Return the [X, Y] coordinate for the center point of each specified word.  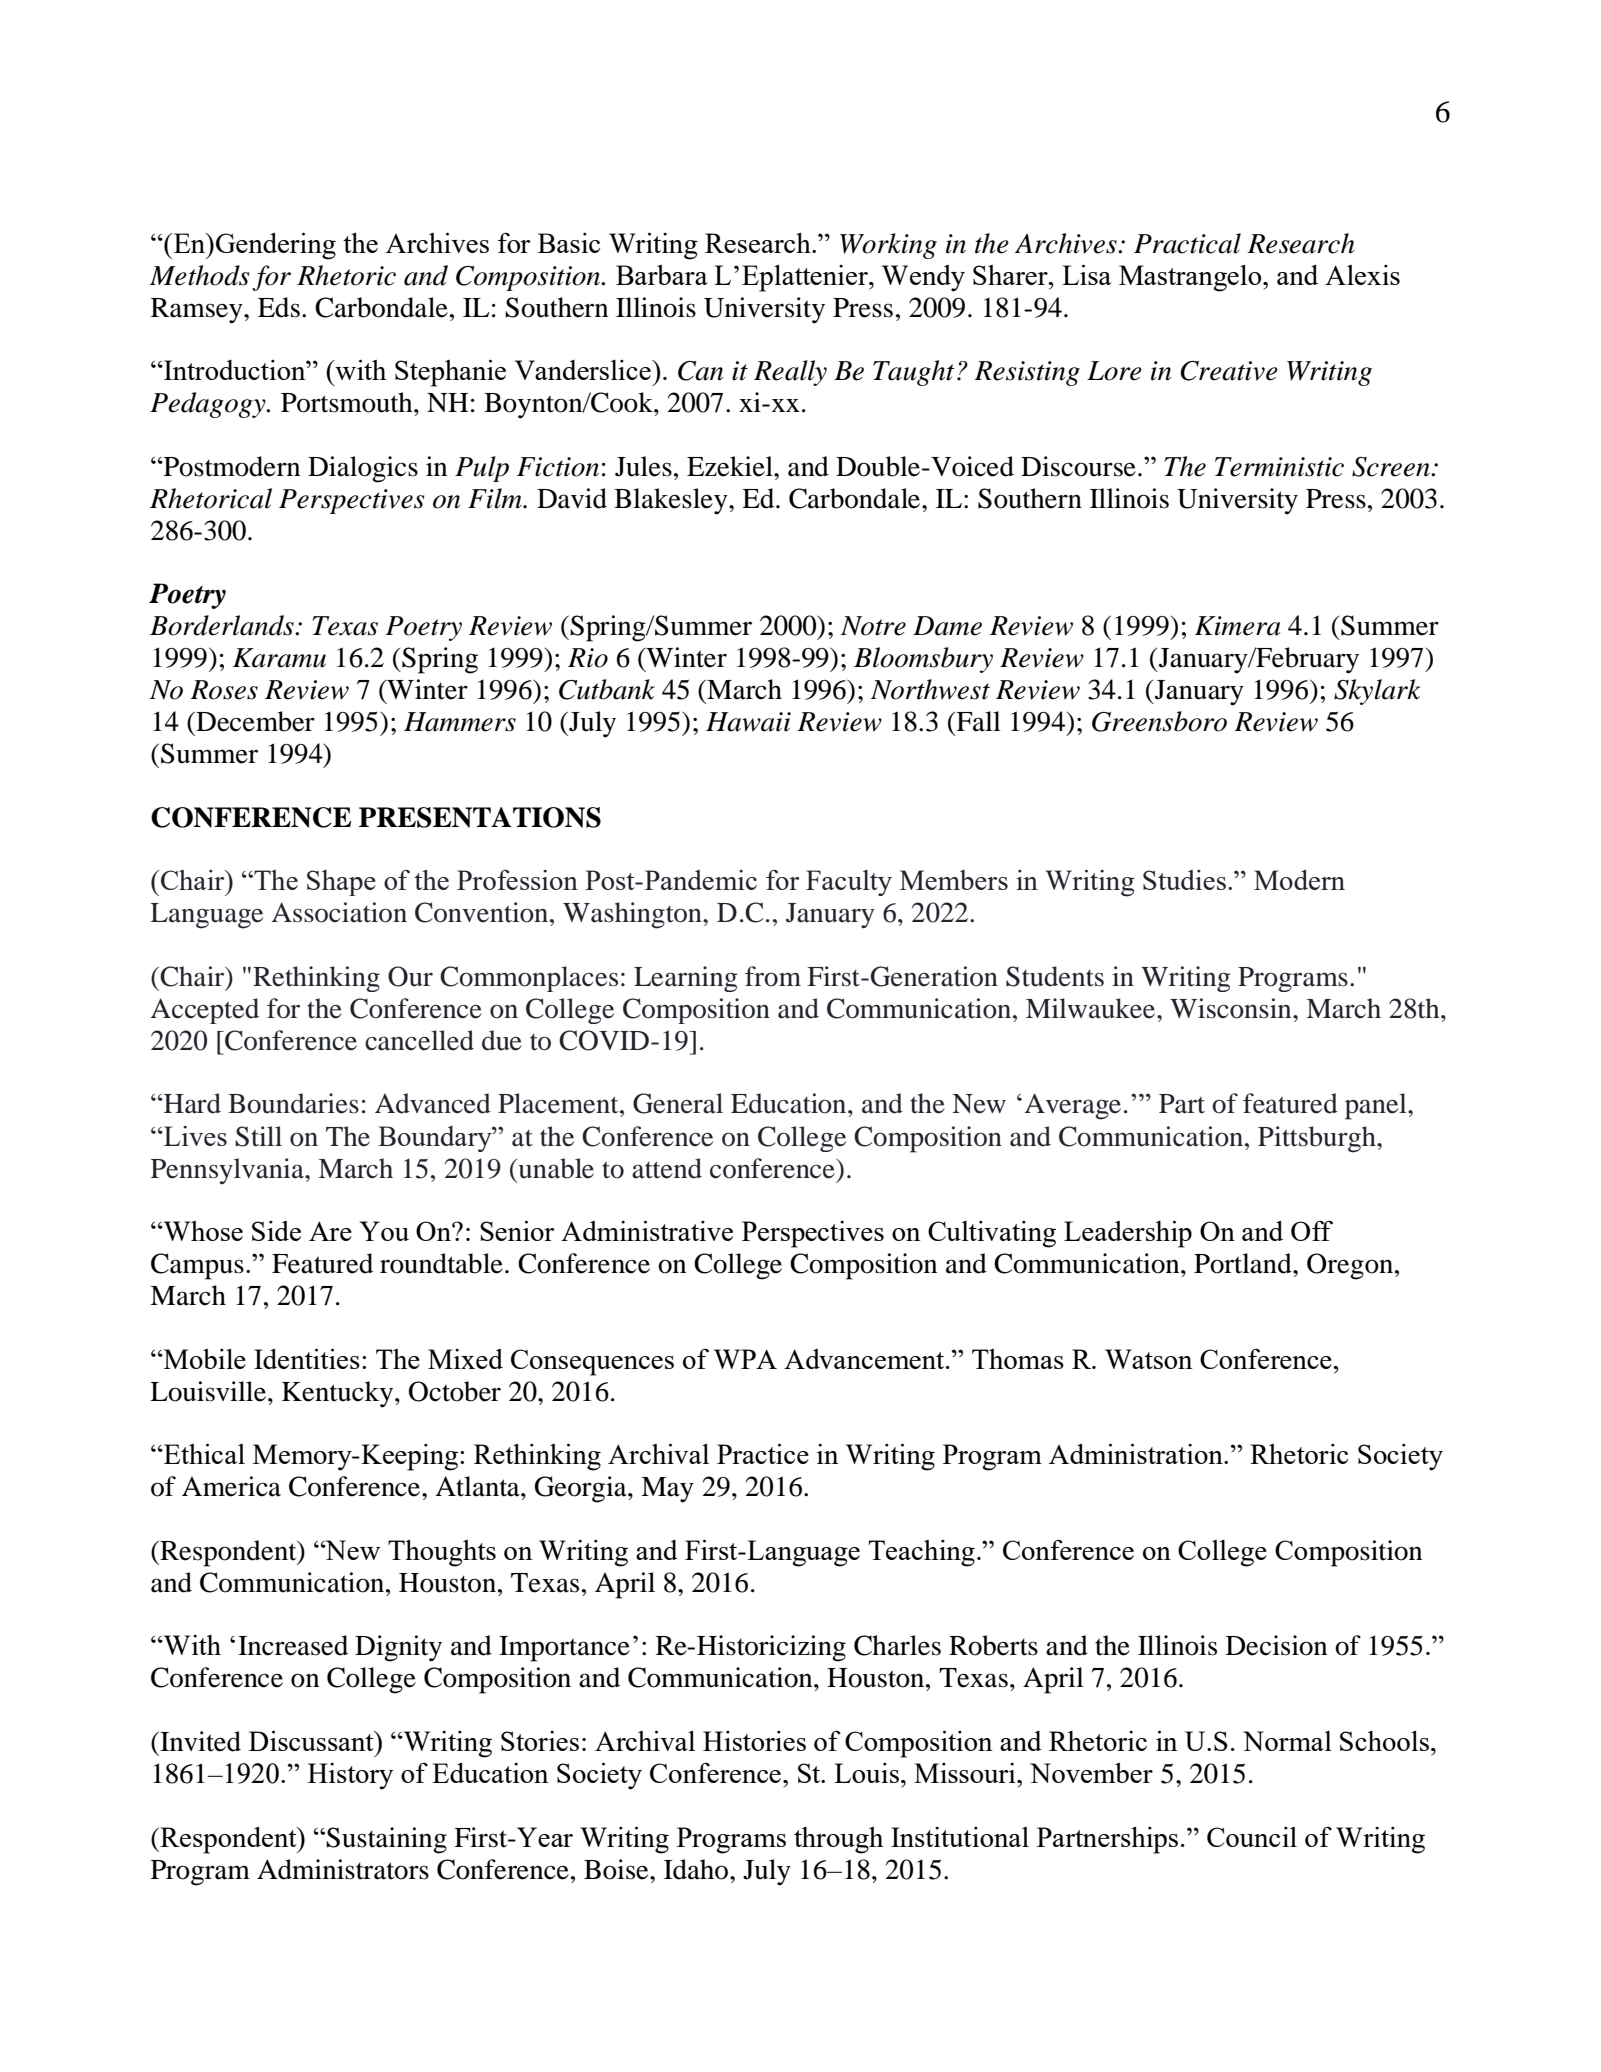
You [384, 1231]
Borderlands [223, 625]
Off [1312, 1230]
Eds [279, 307]
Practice [763, 1454]
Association [339, 912]
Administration [1137, 1454]
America [231, 1486]
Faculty [849, 883]
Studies [1184, 880]
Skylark [1377, 692]
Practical [1187, 243]
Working [888, 246]
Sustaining [386, 1840]
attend [667, 1168]
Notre [873, 626]
